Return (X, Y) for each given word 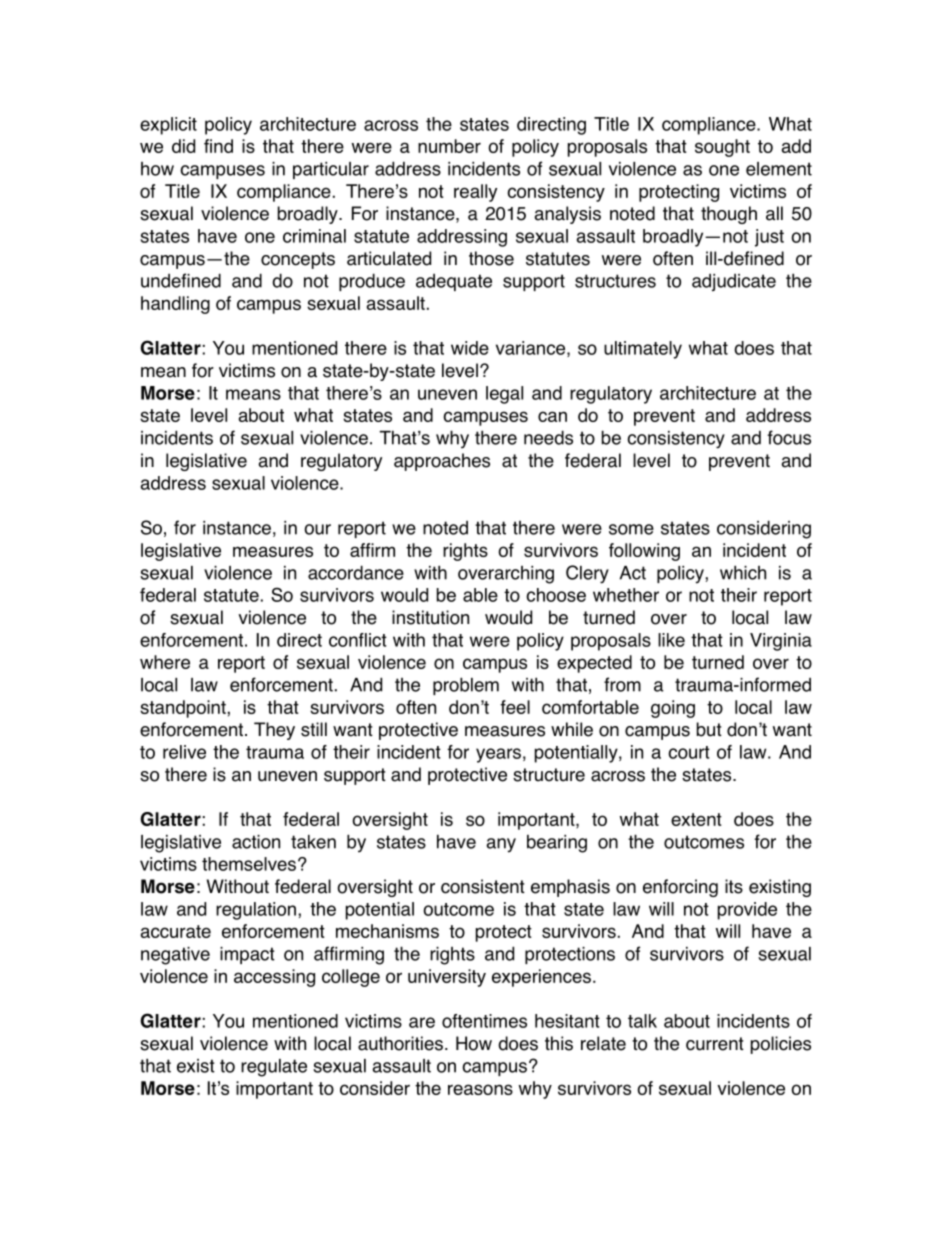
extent (696, 819)
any (501, 845)
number (449, 146)
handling (175, 305)
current (715, 1044)
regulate (274, 1068)
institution (430, 617)
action (256, 842)
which (743, 572)
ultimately (643, 350)
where (165, 662)
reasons (480, 1089)
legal (504, 395)
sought (722, 148)
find (218, 146)
